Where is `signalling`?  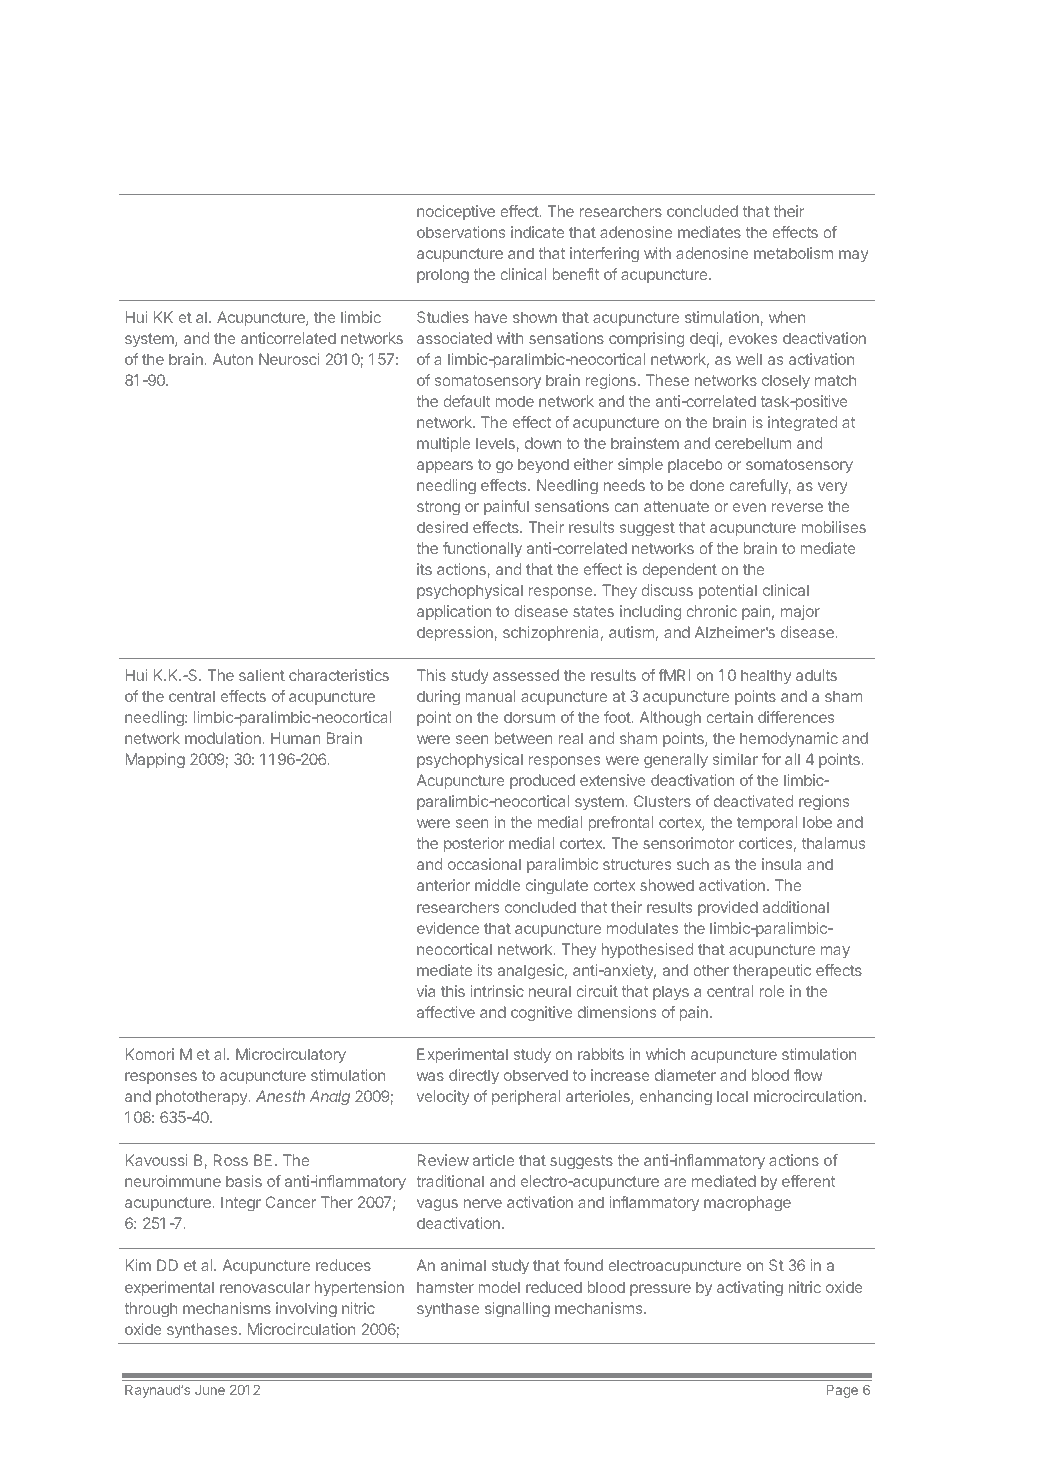 signalling is located at coordinates (517, 1310).
